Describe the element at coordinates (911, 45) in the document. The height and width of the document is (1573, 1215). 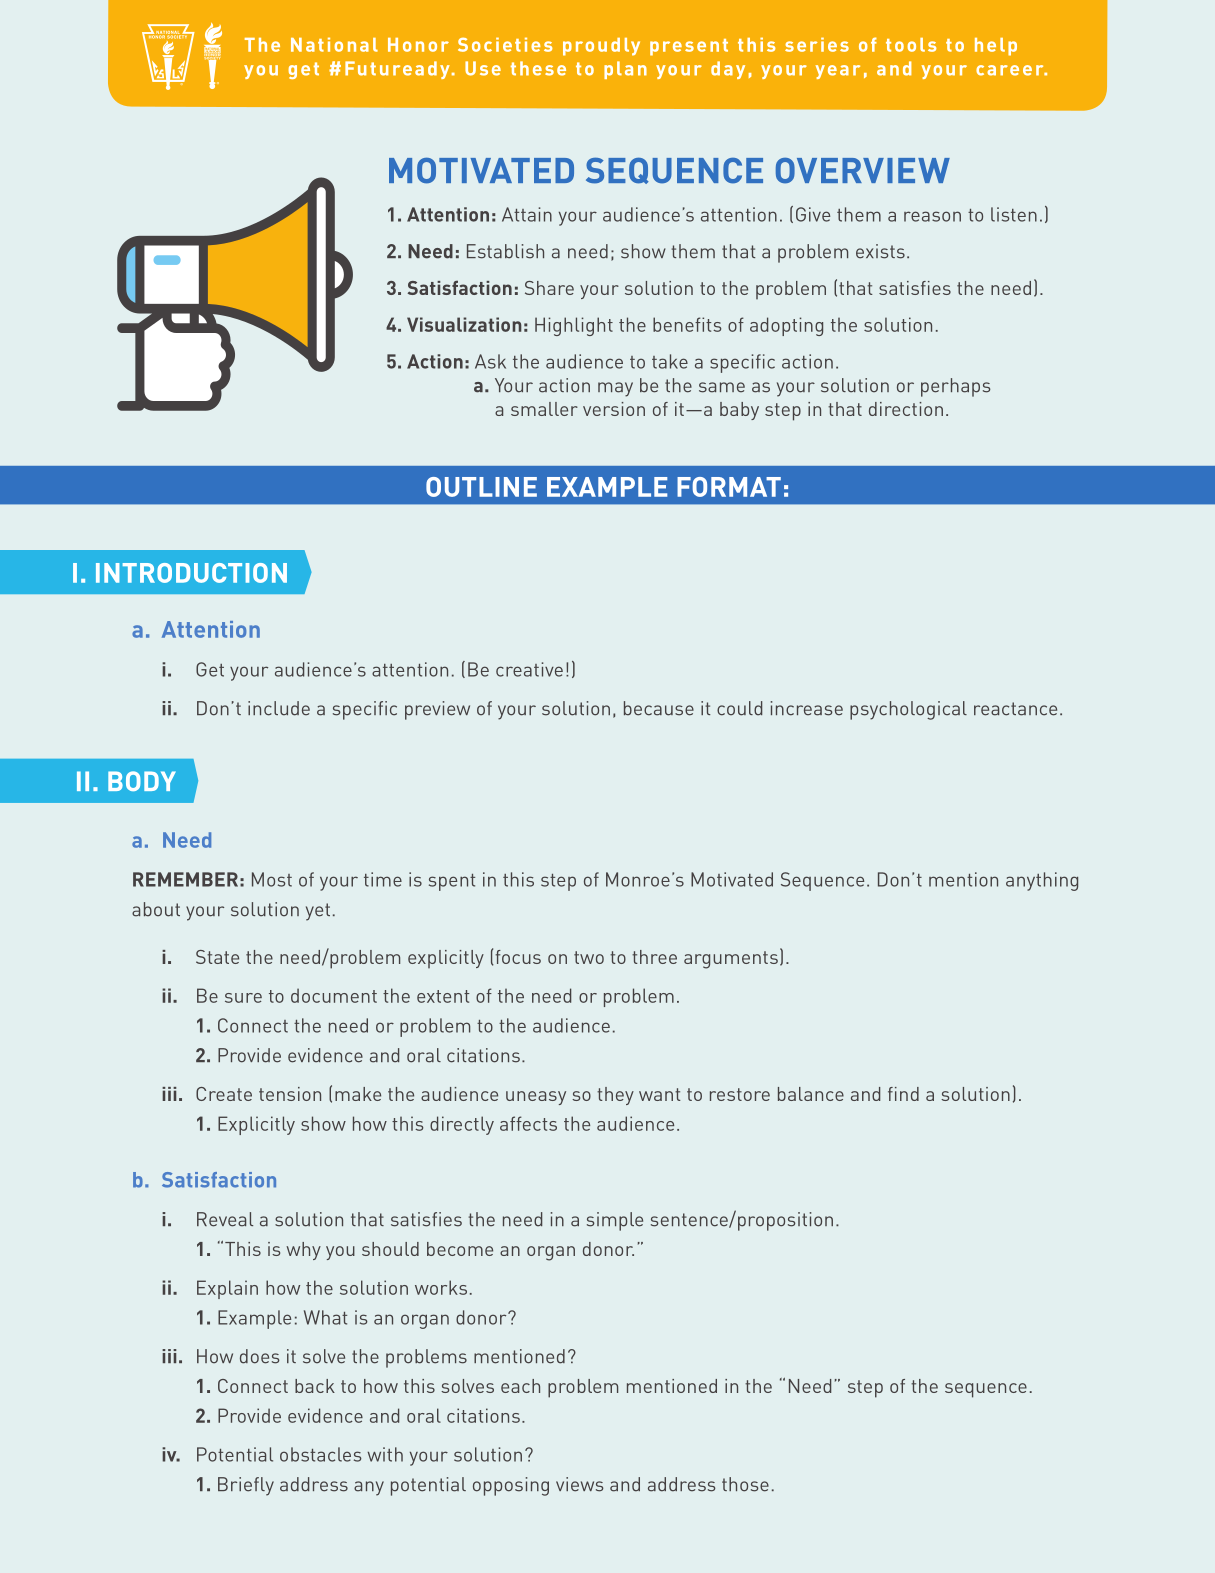
I see `tools` at that location.
